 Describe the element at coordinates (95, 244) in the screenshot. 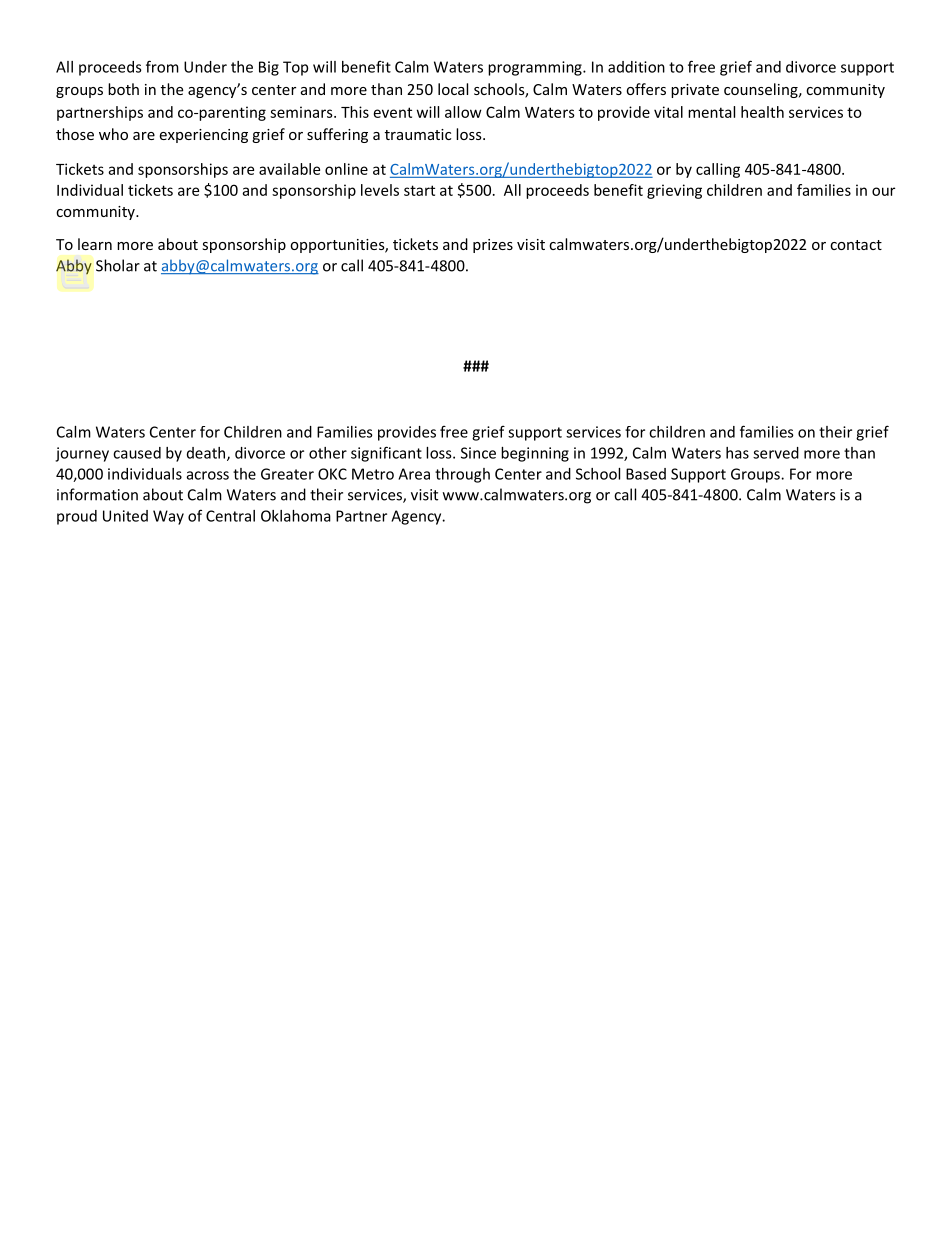

I see `learn` at that location.
